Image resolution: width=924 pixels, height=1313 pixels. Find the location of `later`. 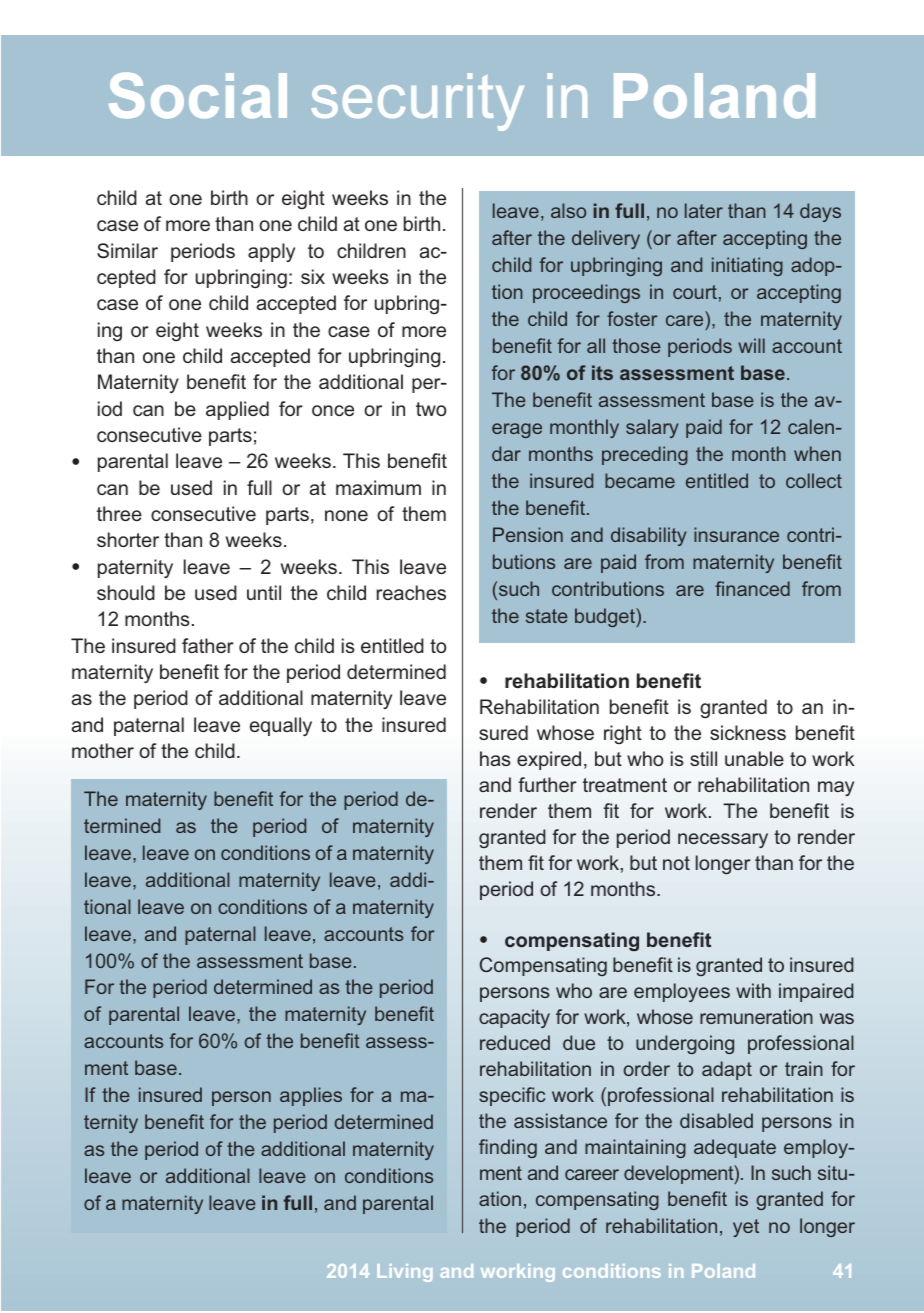

later is located at coordinates (704, 210).
